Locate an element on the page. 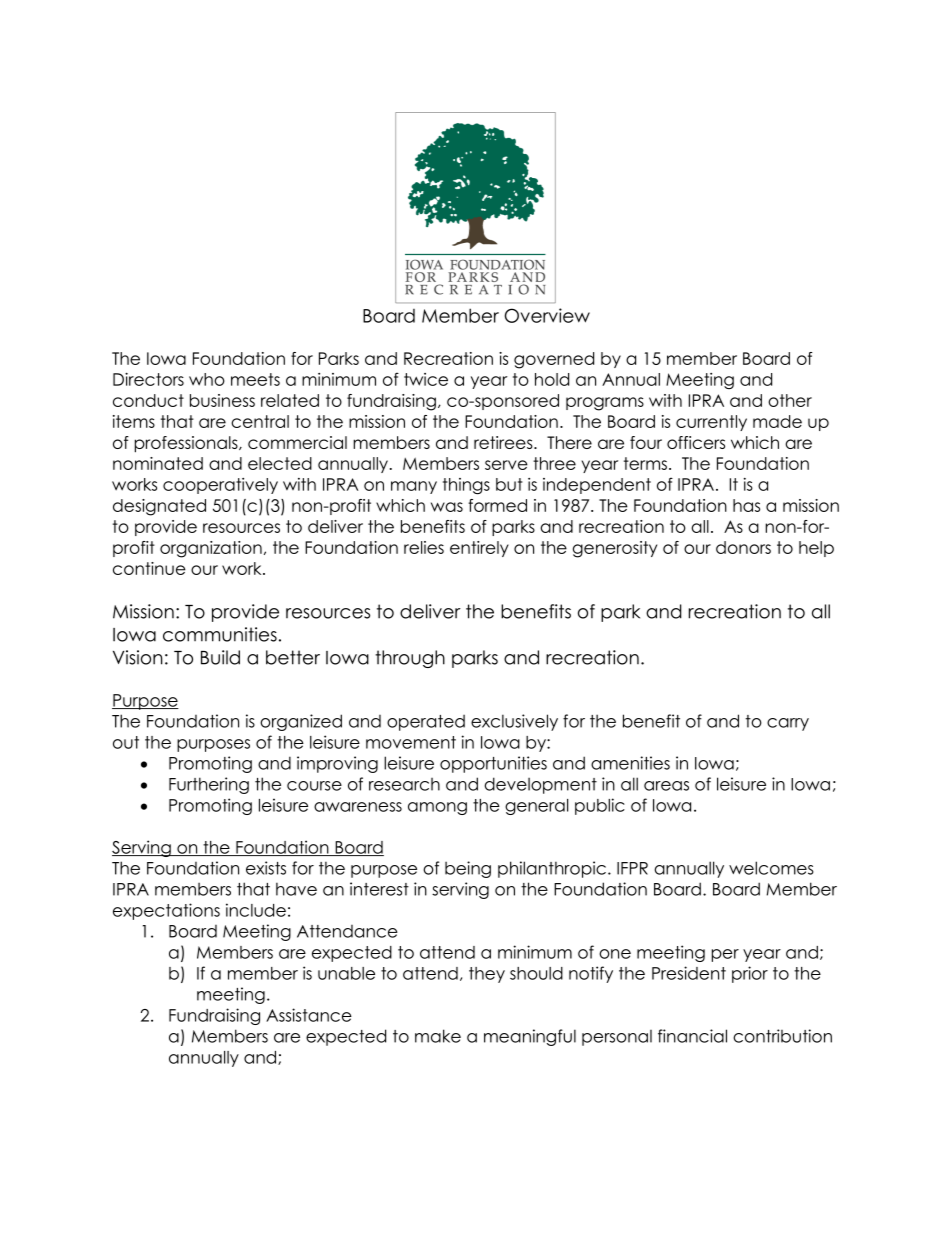  who is located at coordinates (207, 379).
